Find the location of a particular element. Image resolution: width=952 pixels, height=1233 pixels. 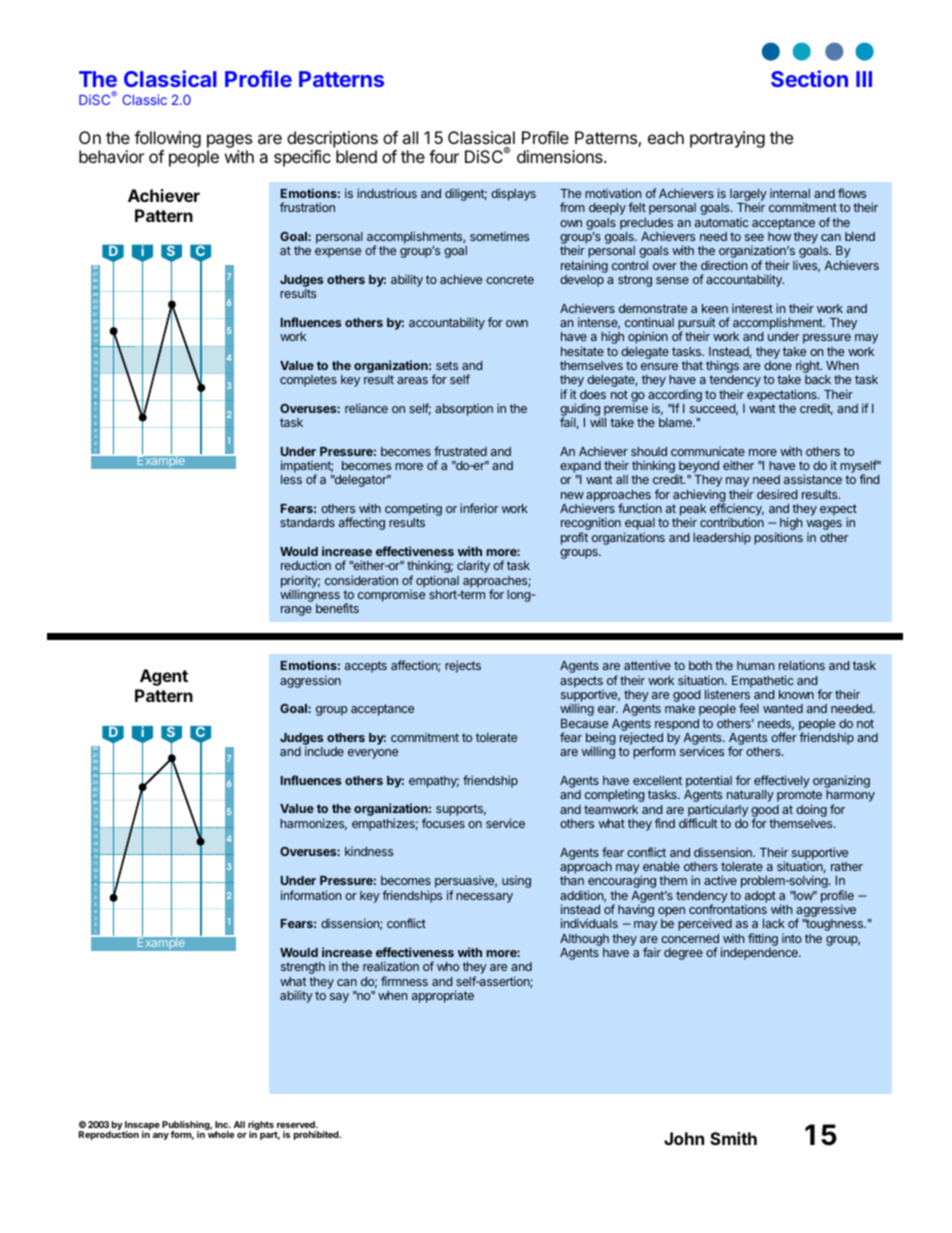

kindness is located at coordinates (369, 851).
